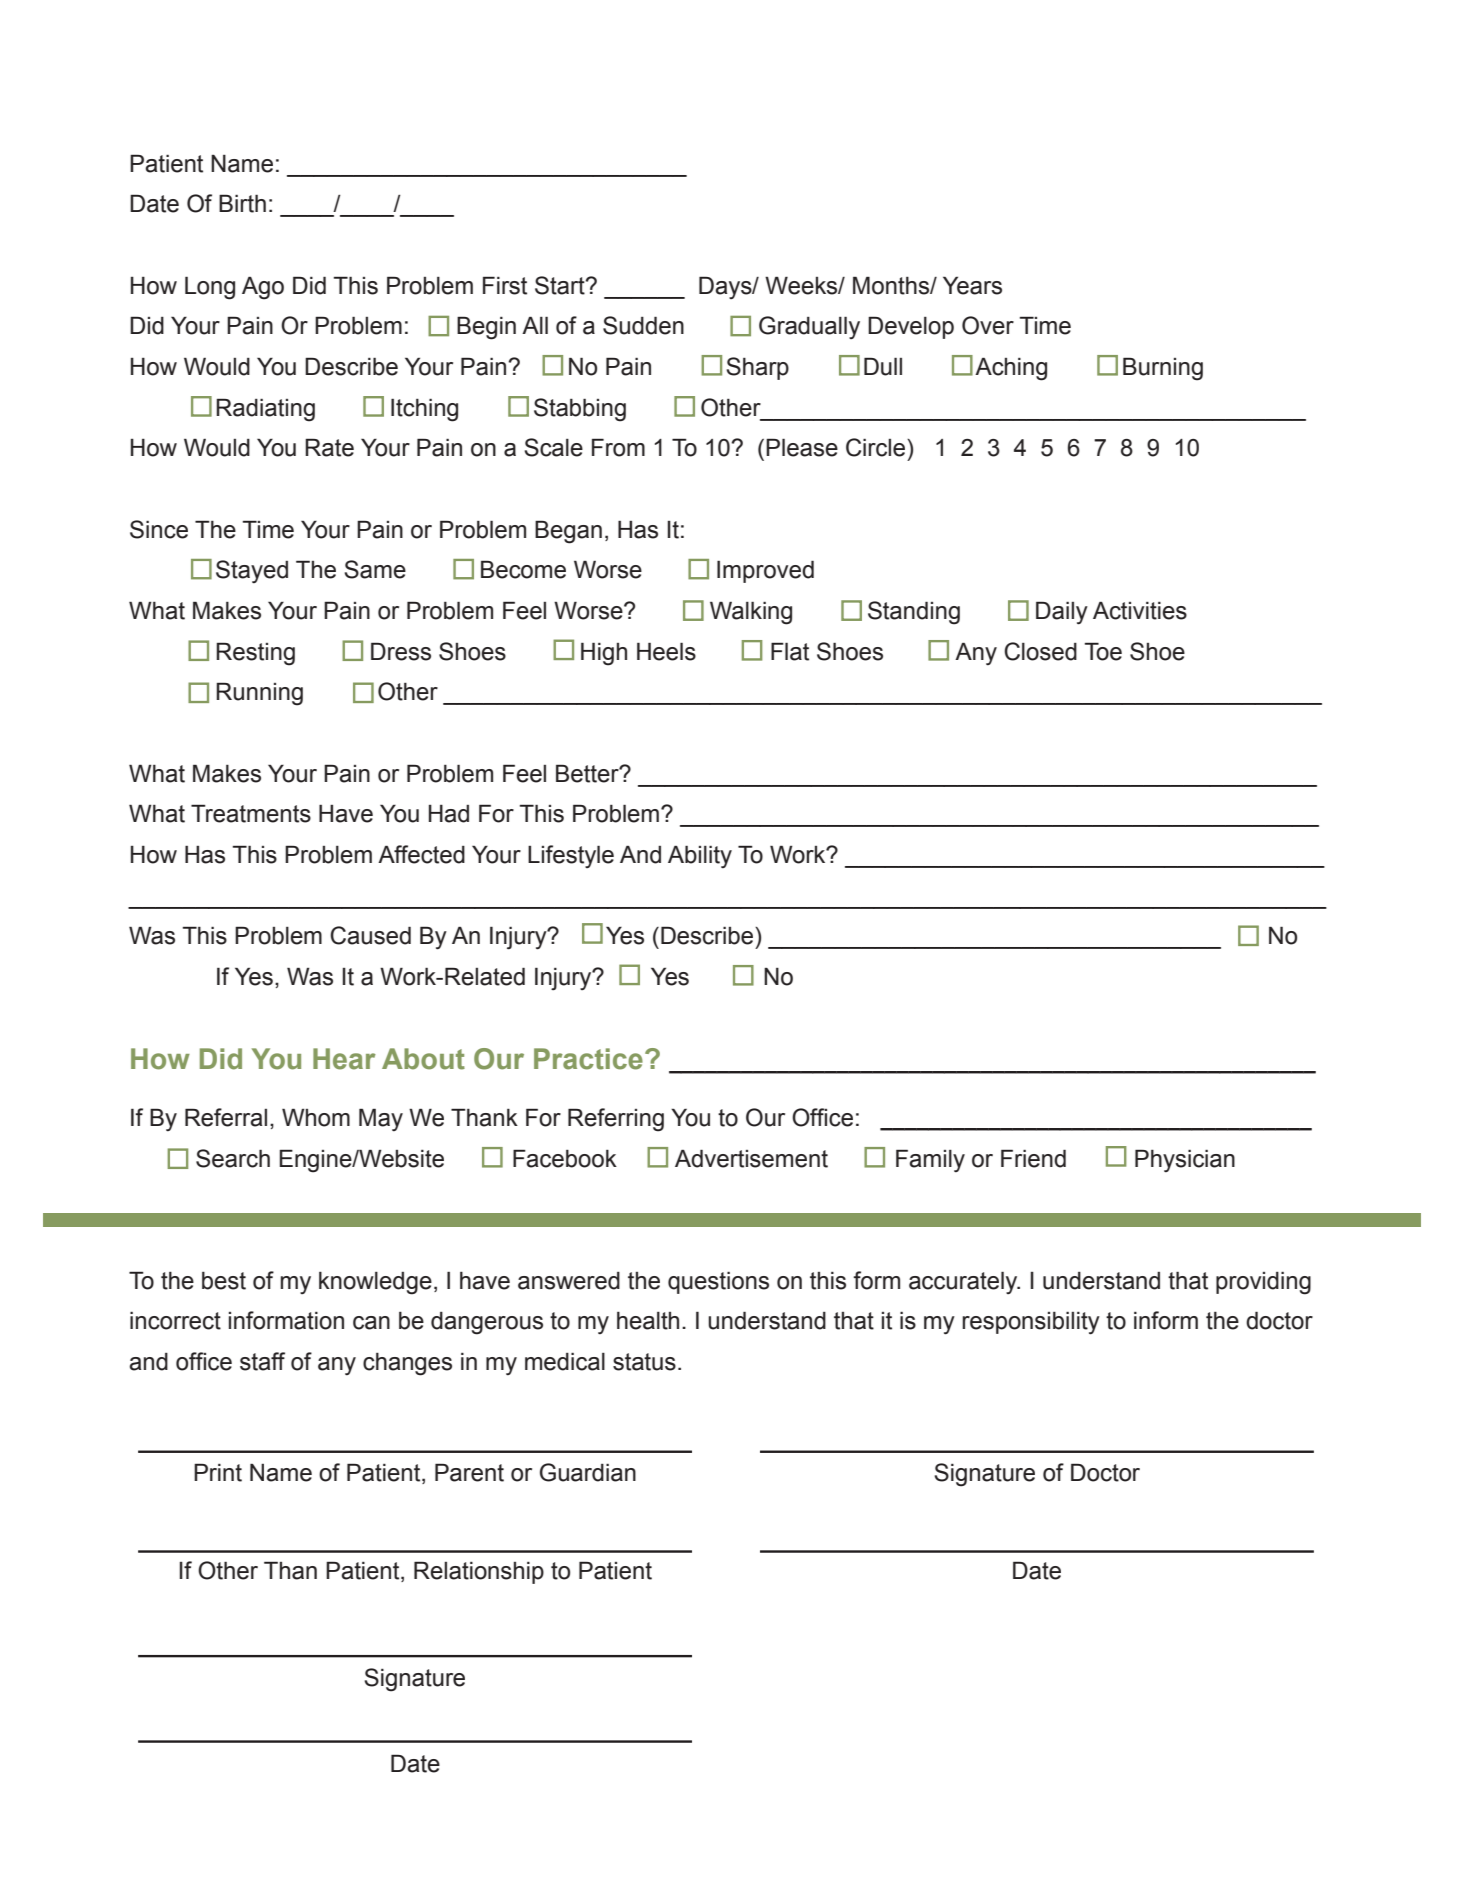 The width and height of the page is (1464, 1894). Describe the element at coordinates (263, 288) in the page. I see `Ago` at that location.
